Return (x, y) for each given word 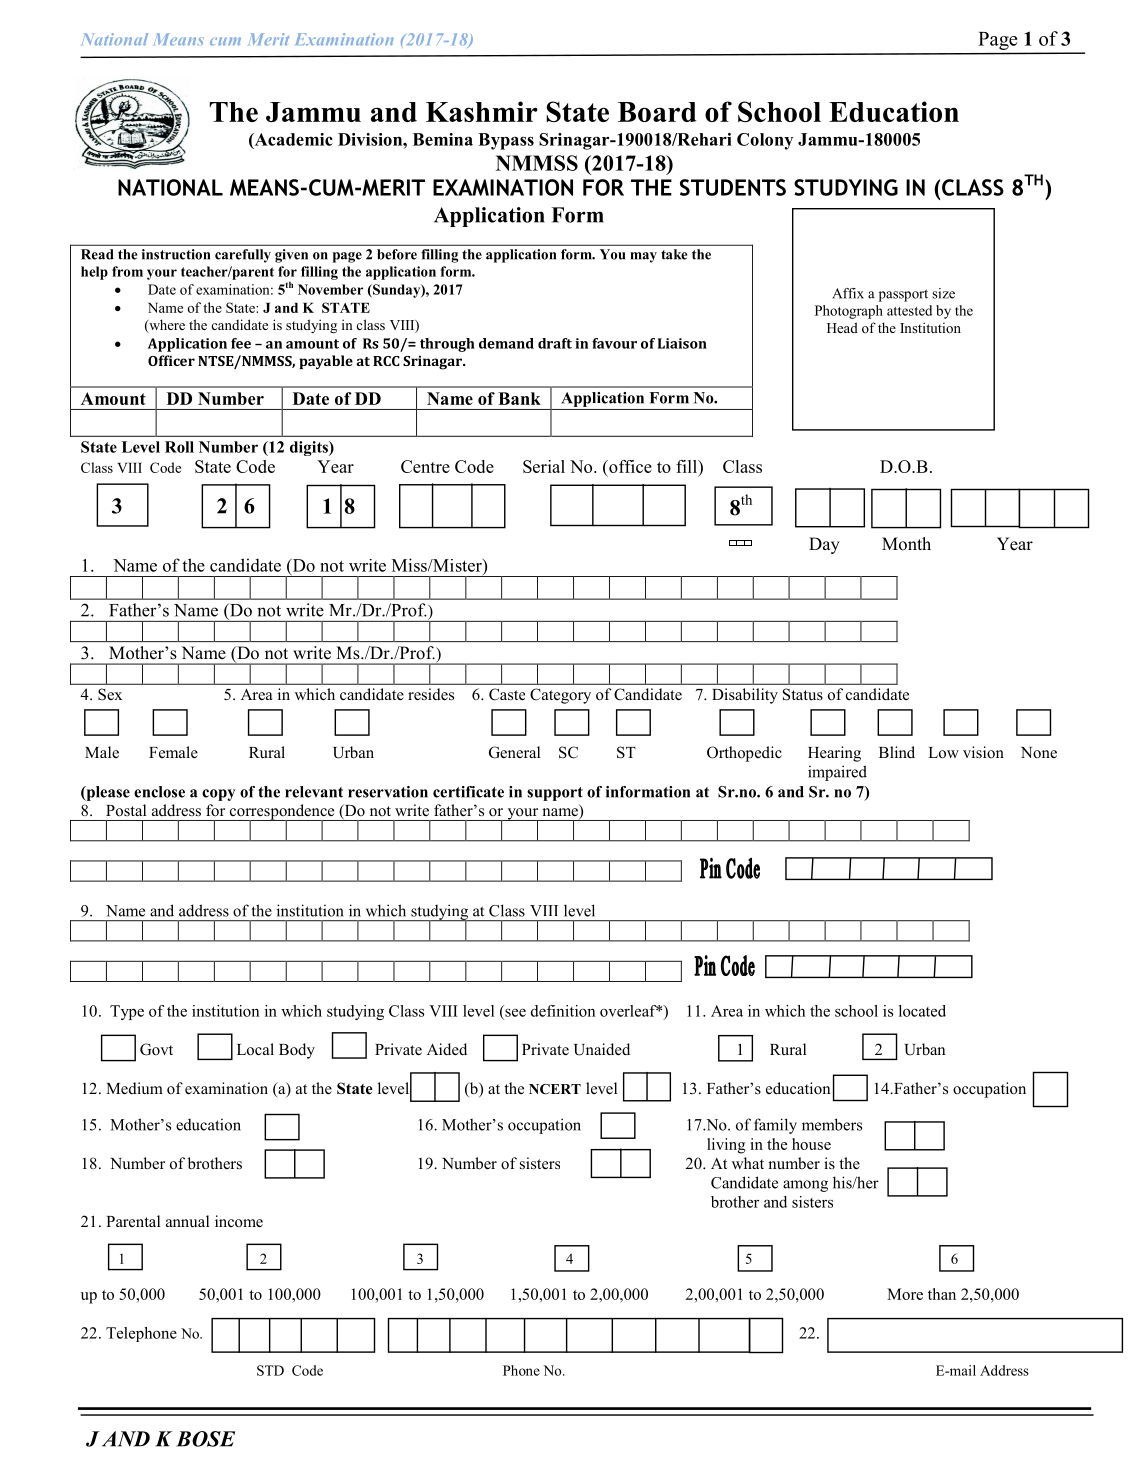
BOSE (205, 1439)
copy (219, 795)
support (555, 794)
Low (943, 753)
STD (270, 1370)
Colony (765, 141)
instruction (176, 254)
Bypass (506, 141)
